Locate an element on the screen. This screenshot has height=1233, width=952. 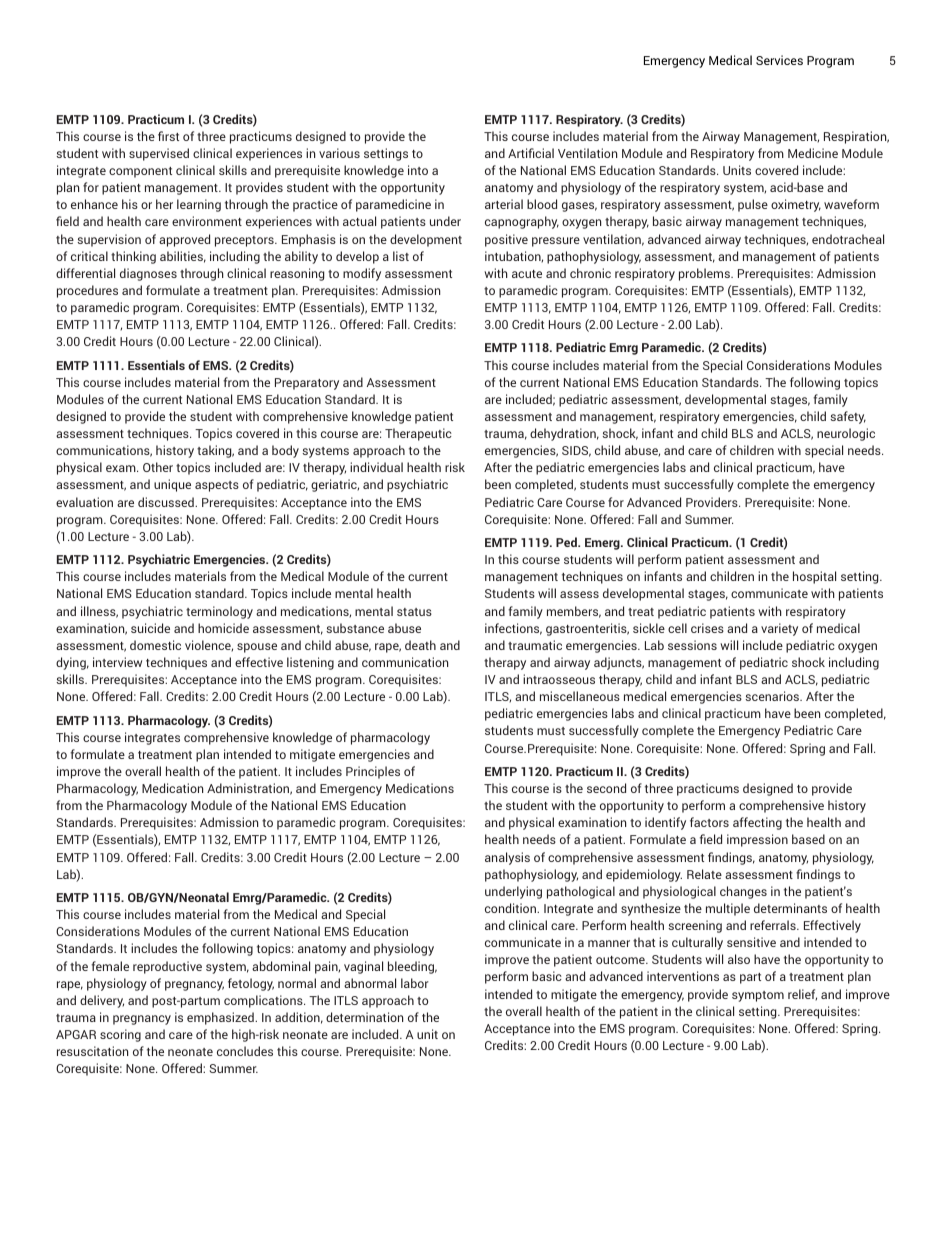
various is located at coordinates (339, 153).
